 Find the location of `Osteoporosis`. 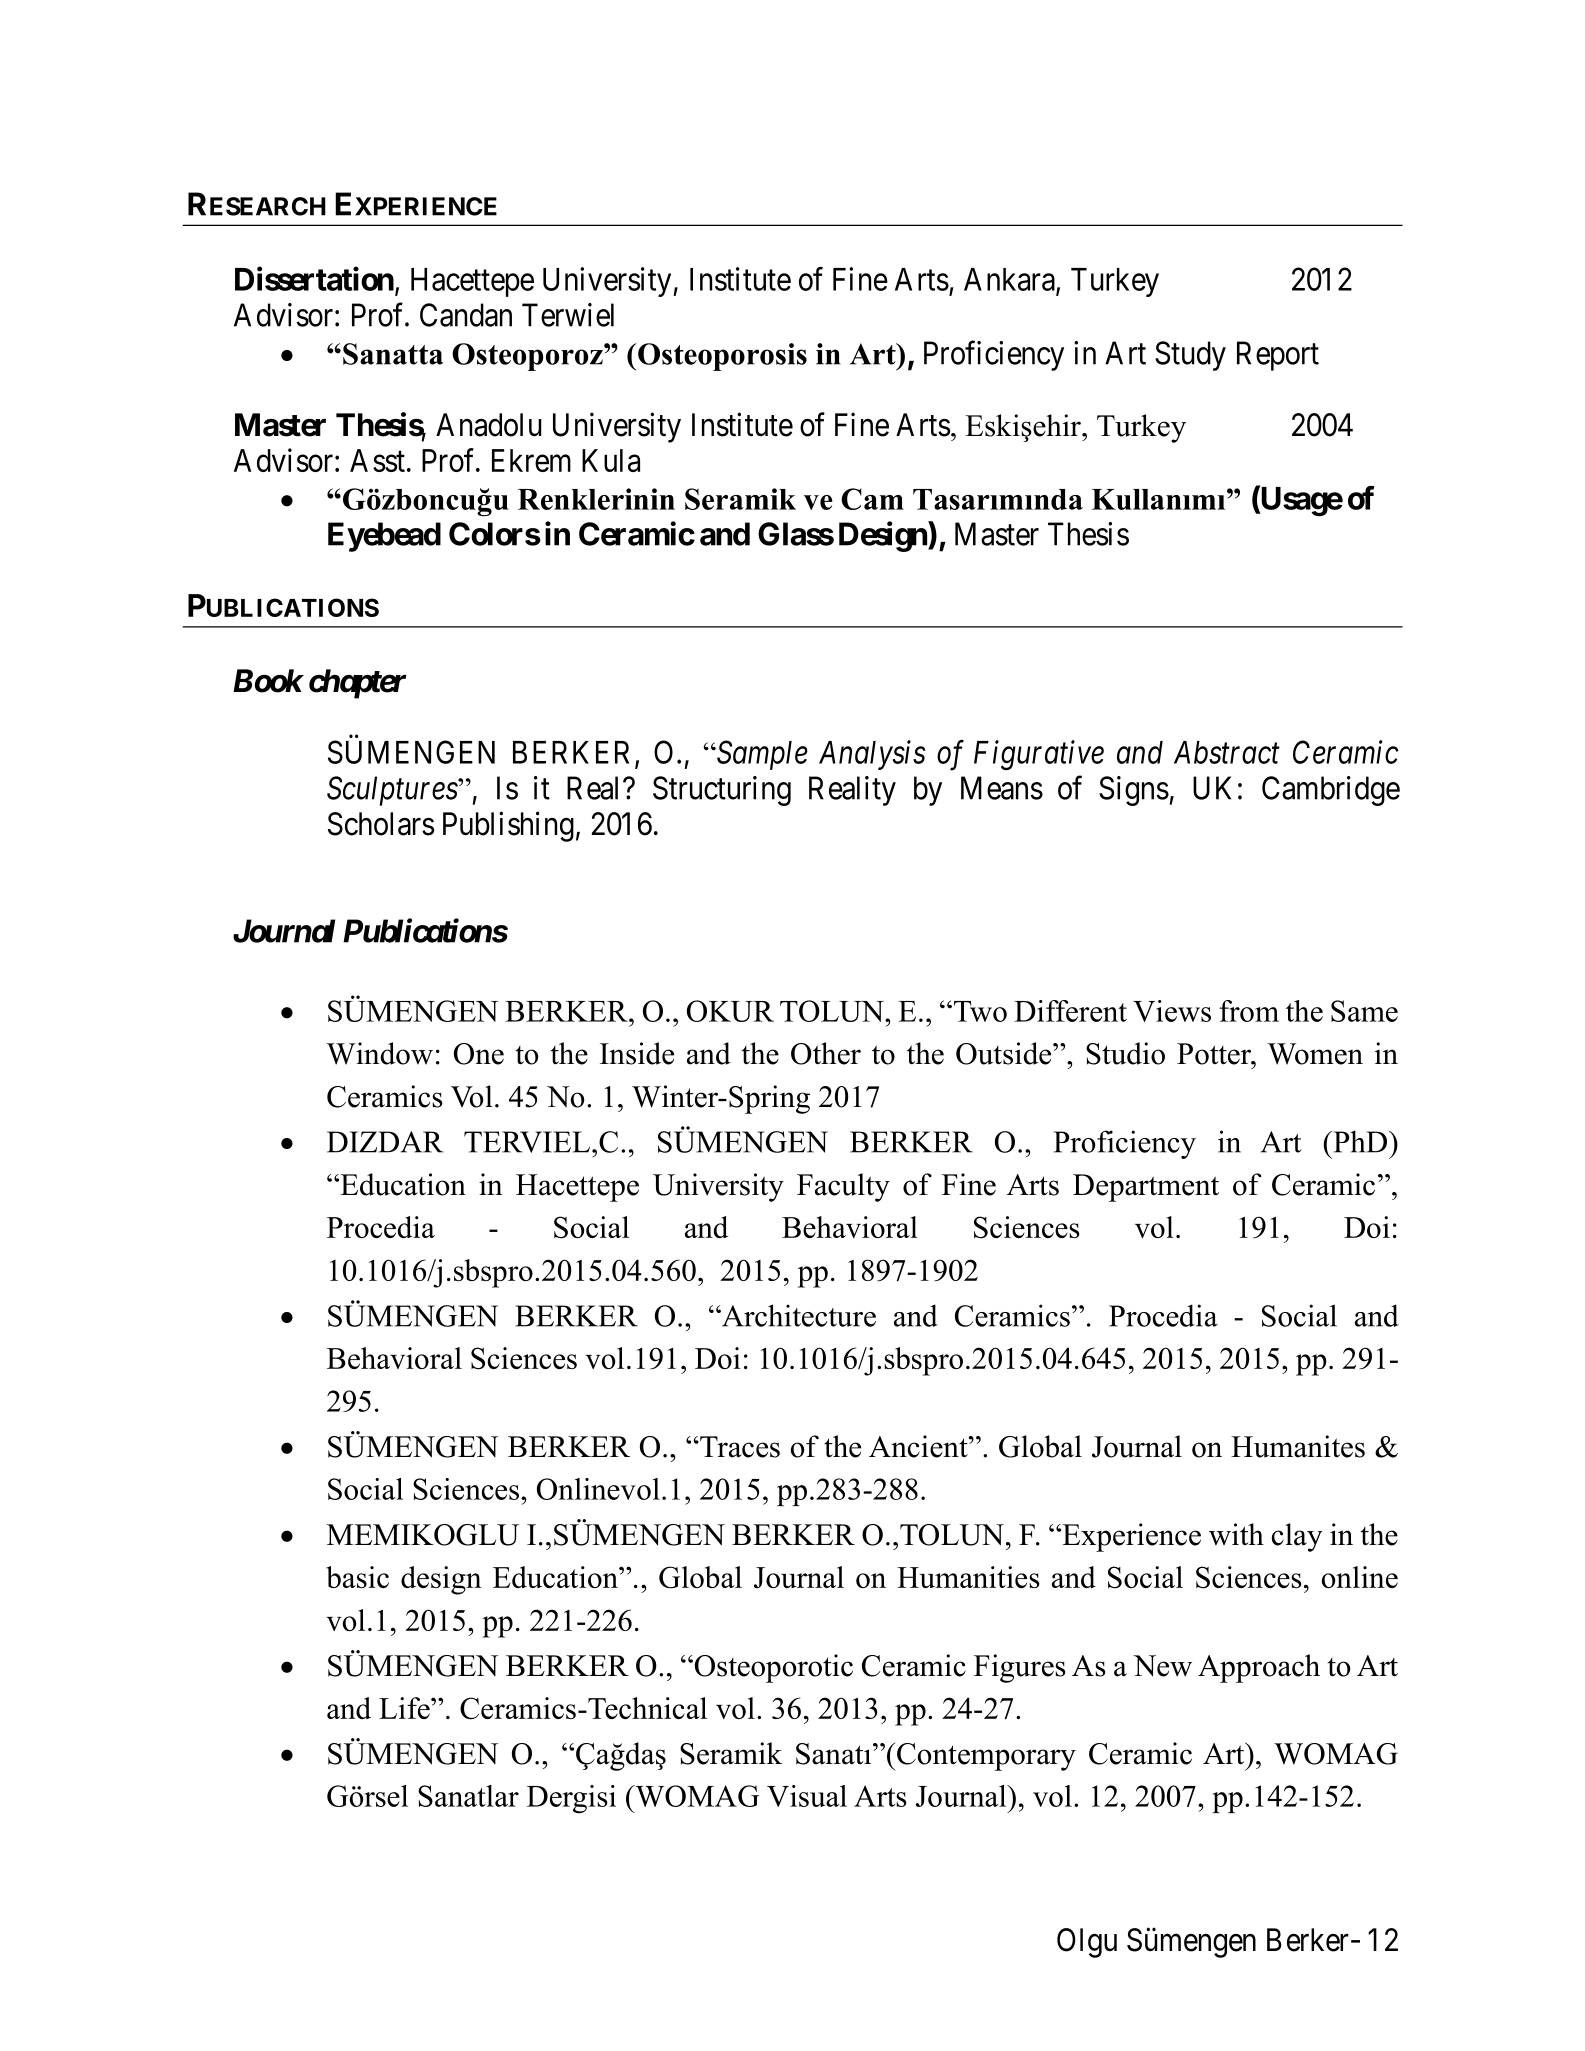

Osteoporosis is located at coordinates (722, 357).
